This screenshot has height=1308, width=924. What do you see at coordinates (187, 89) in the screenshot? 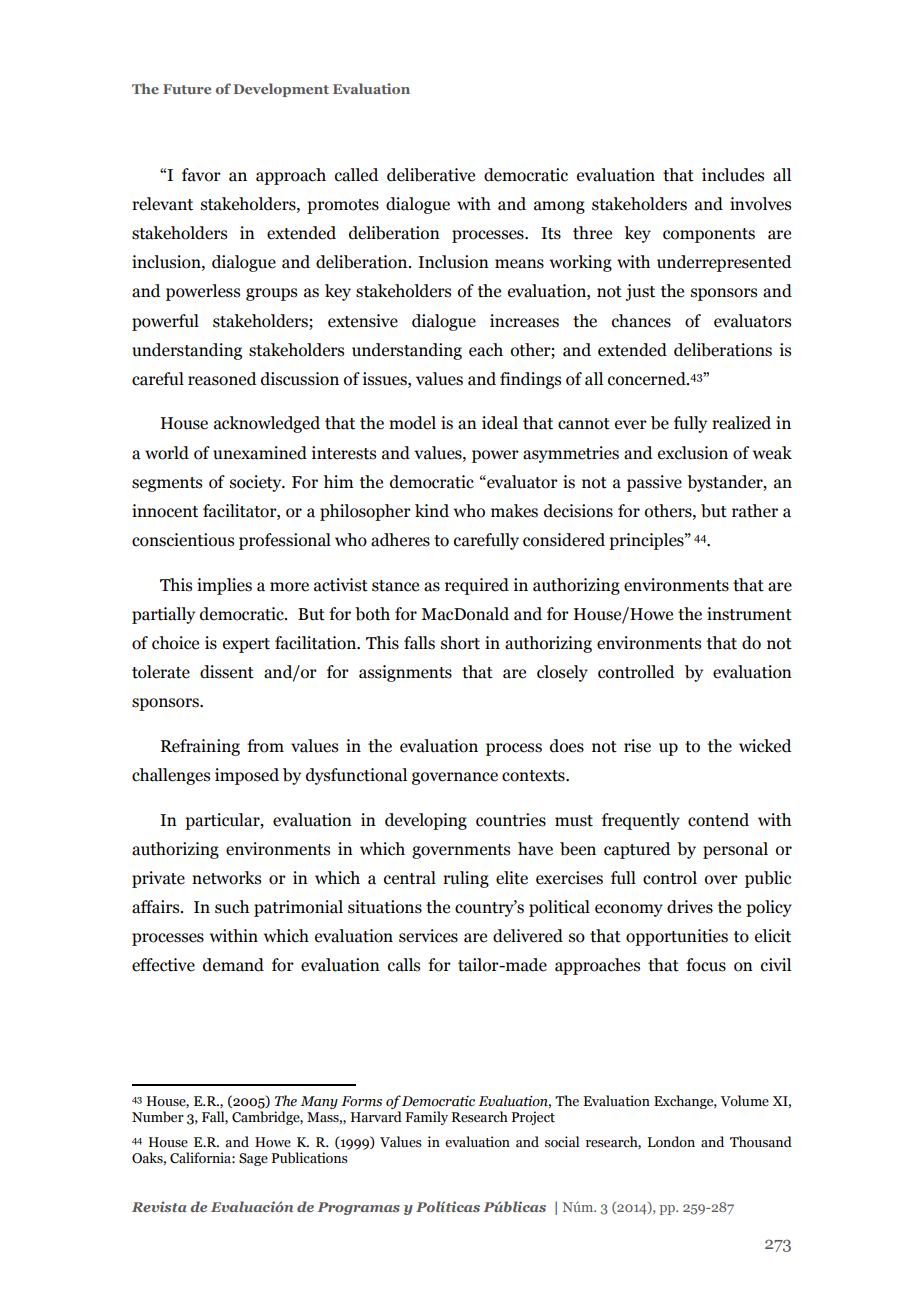
I see `Future` at bounding box center [187, 89].
